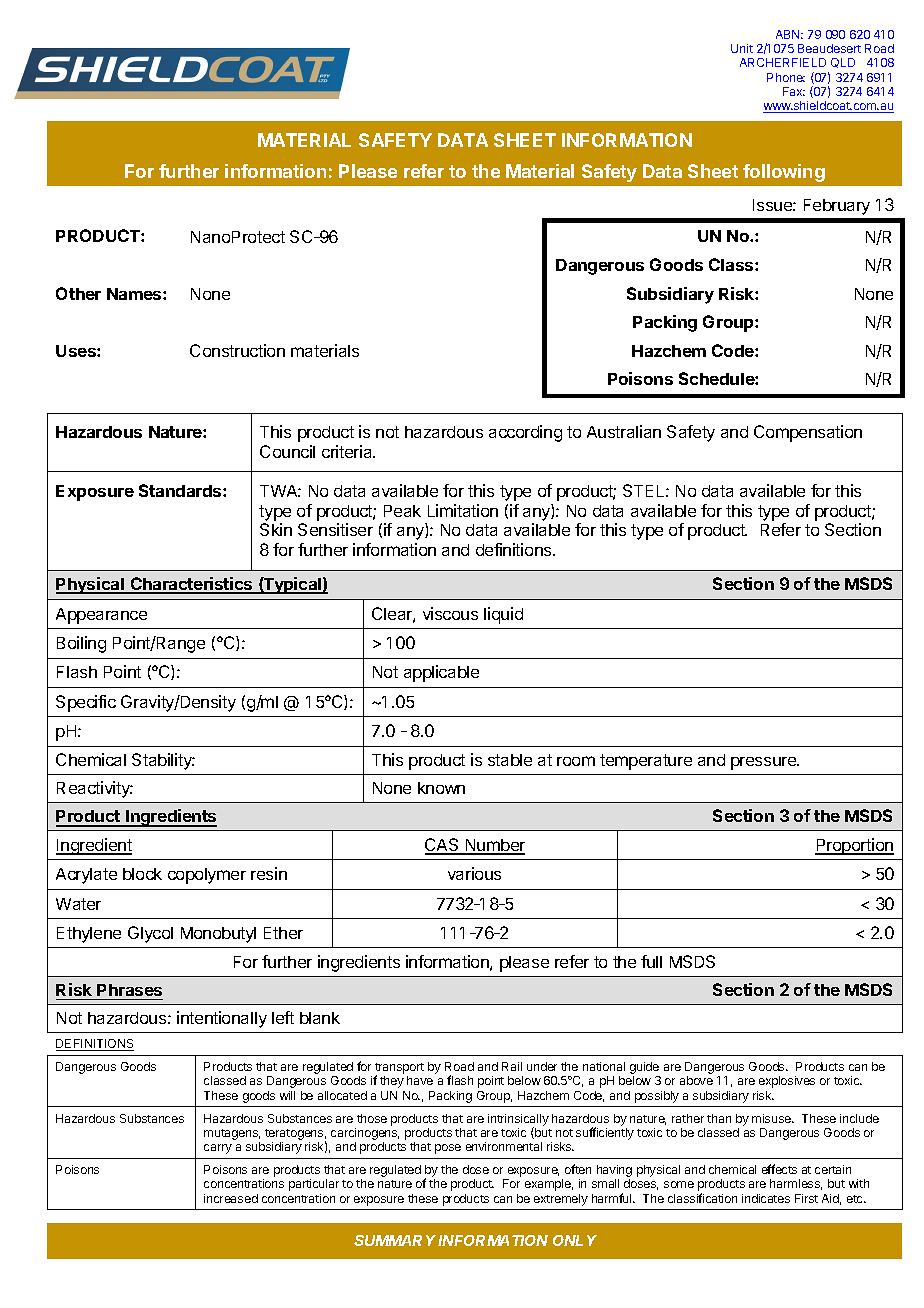 The image size is (924, 1308). I want to click on pressure, so click(765, 763).
